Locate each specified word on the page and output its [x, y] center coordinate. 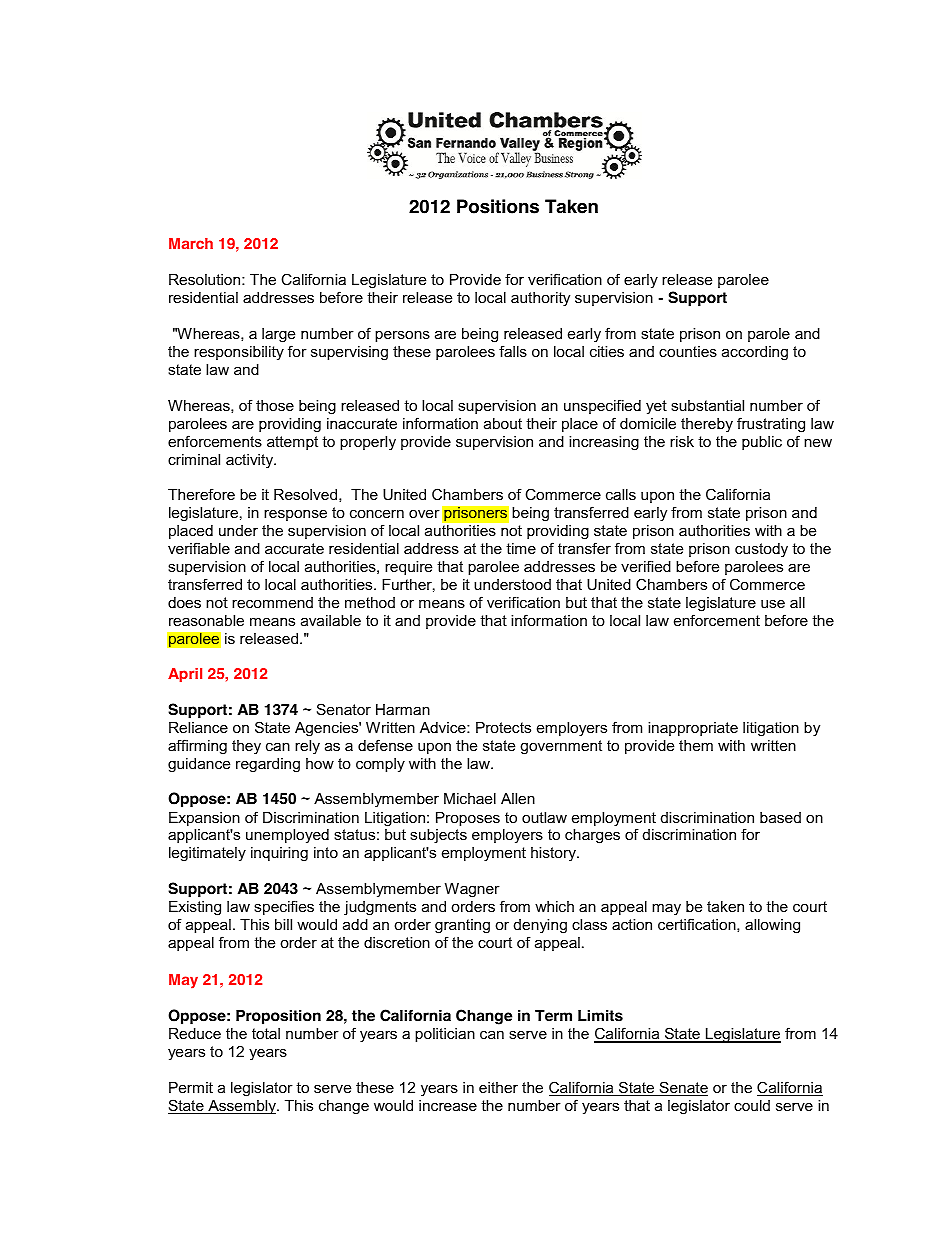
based [780, 817]
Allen [518, 798]
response [295, 515]
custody [761, 550]
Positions [498, 206]
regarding [268, 765]
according [755, 353]
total [266, 1033]
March [191, 243]
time [521, 548]
